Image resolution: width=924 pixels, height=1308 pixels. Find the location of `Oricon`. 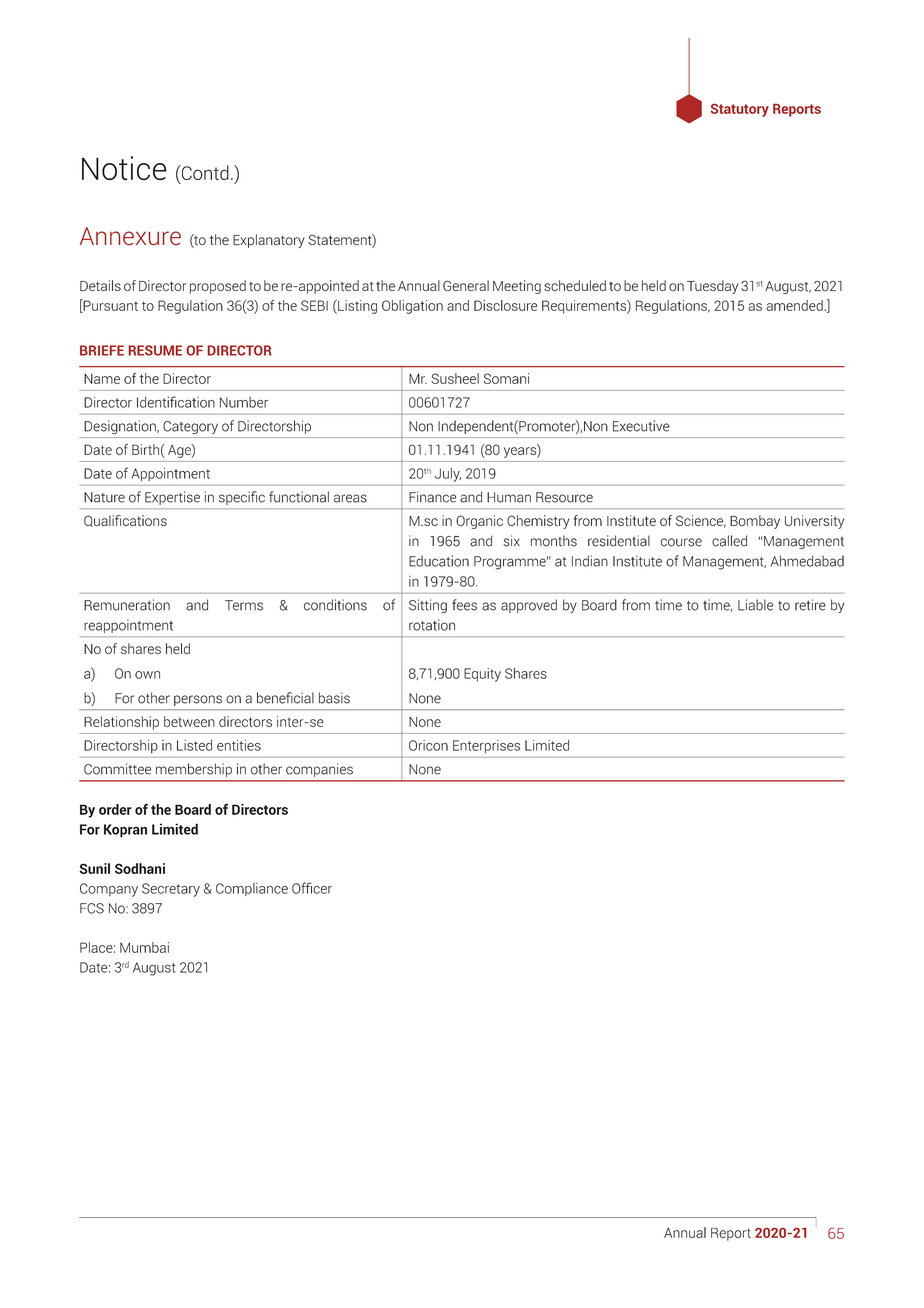

Oricon is located at coordinates (428, 745).
